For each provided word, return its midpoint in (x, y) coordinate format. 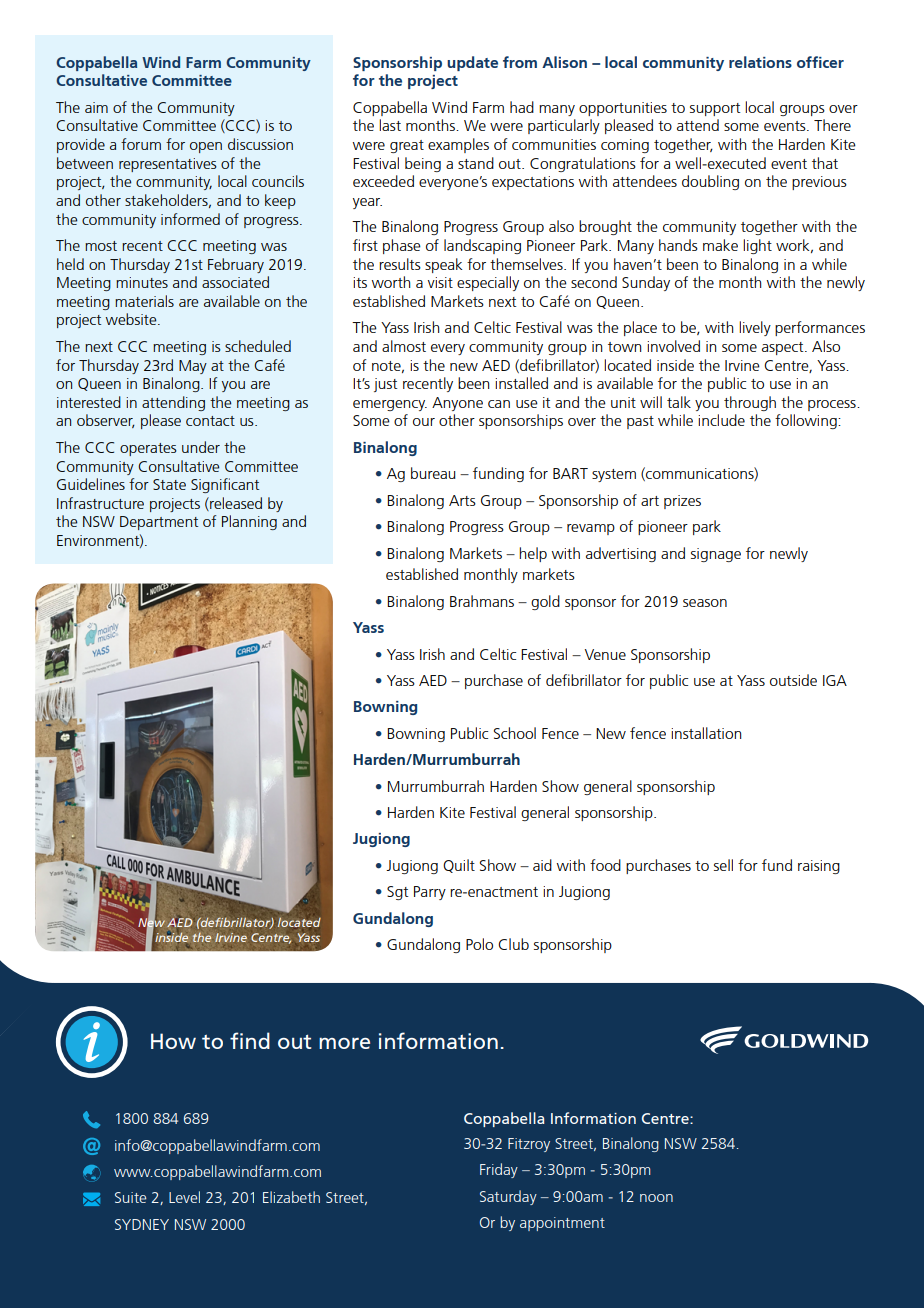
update (472, 63)
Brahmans (482, 601)
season (705, 603)
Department (159, 523)
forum (141, 144)
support (715, 109)
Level (184, 1197)
